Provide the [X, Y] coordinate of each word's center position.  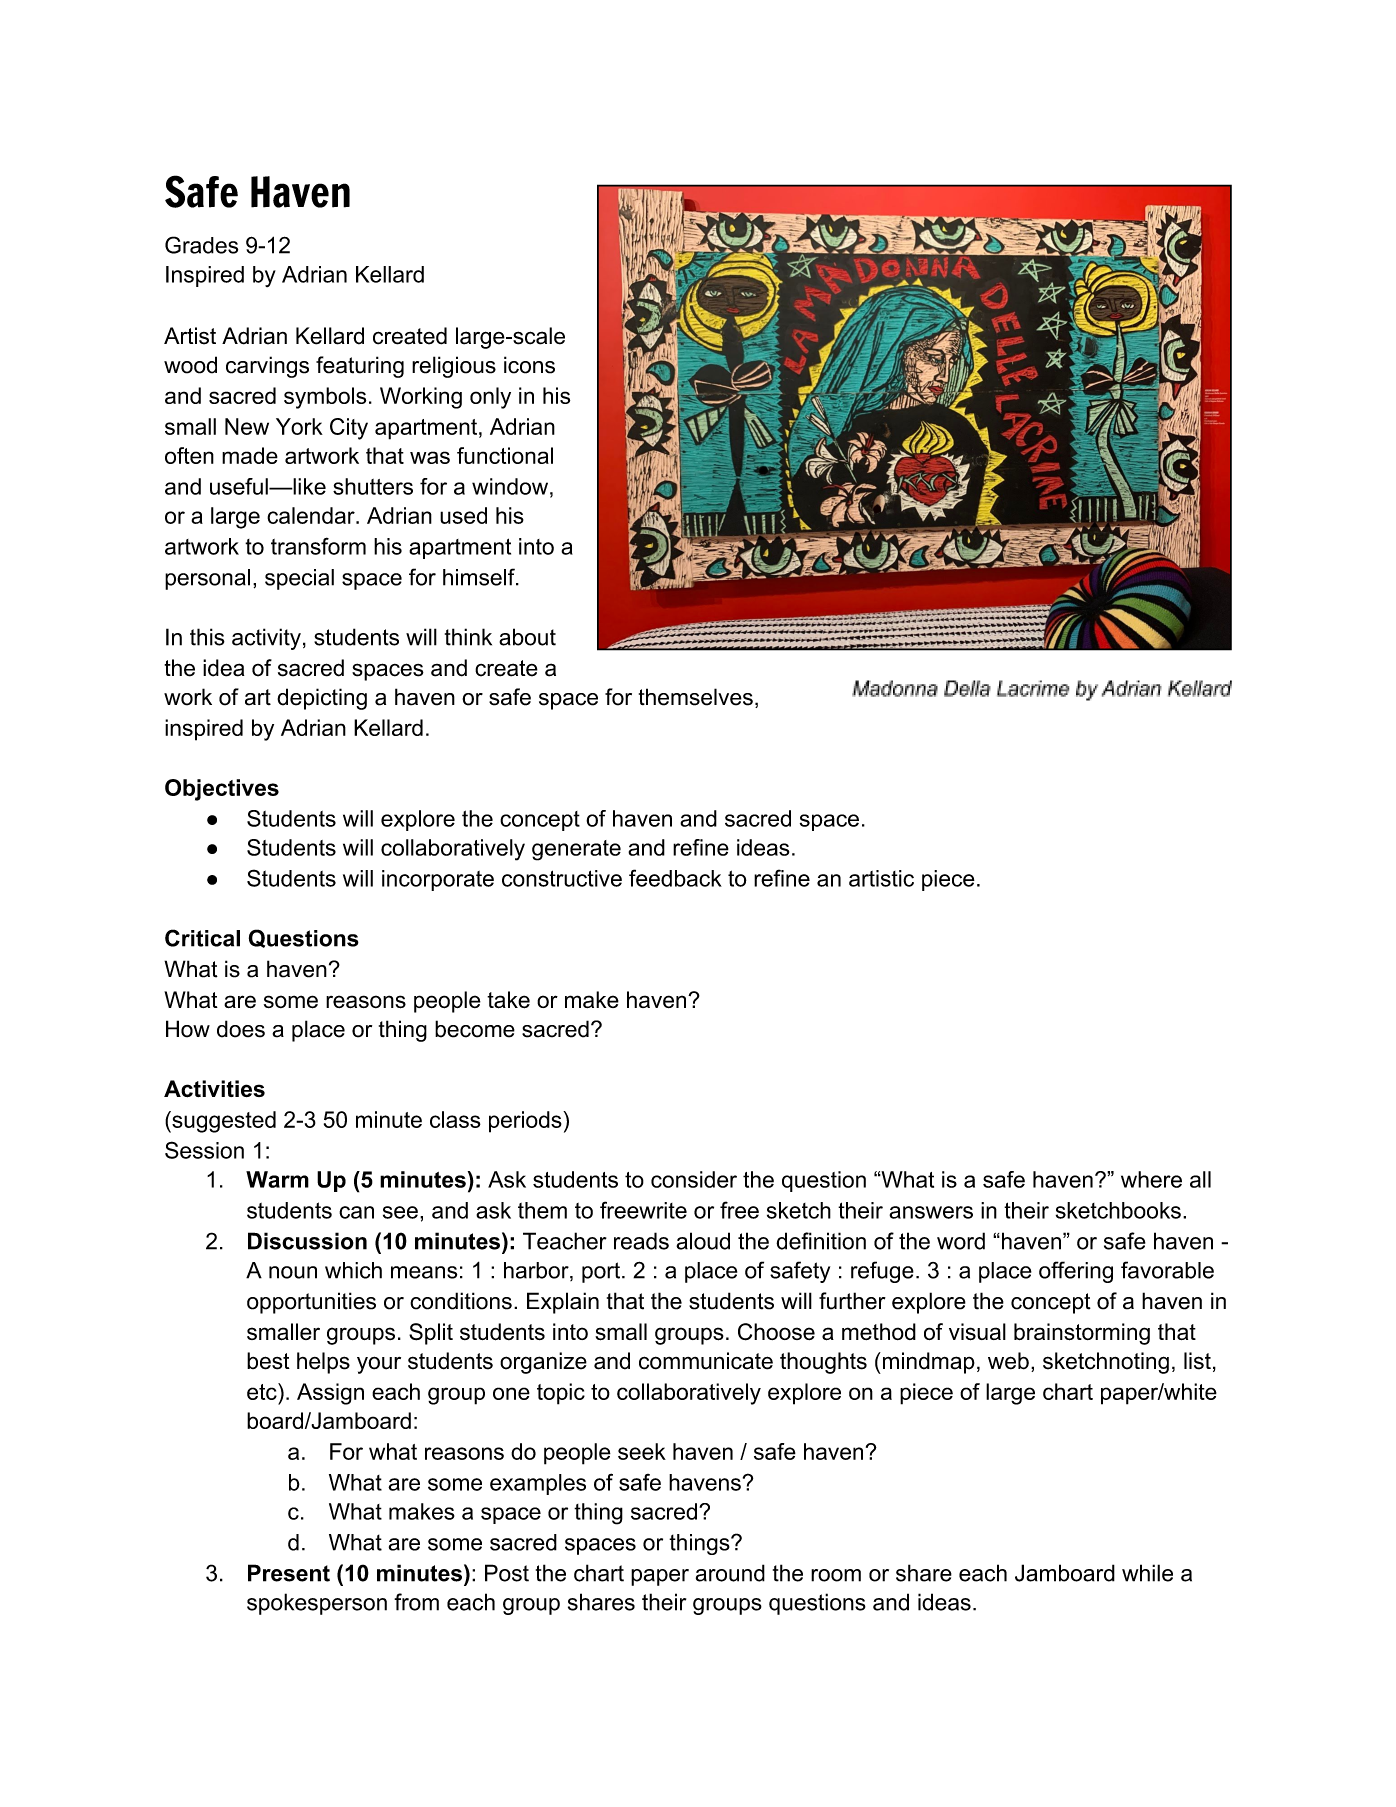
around [730, 1573]
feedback [675, 878]
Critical [202, 938]
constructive [562, 878]
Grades [201, 245]
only [490, 398]
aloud [703, 1241]
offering [1076, 1272]
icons [529, 365]
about [527, 637]
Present [289, 1573]
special [299, 579]
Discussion [307, 1241]
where [1151, 1179]
